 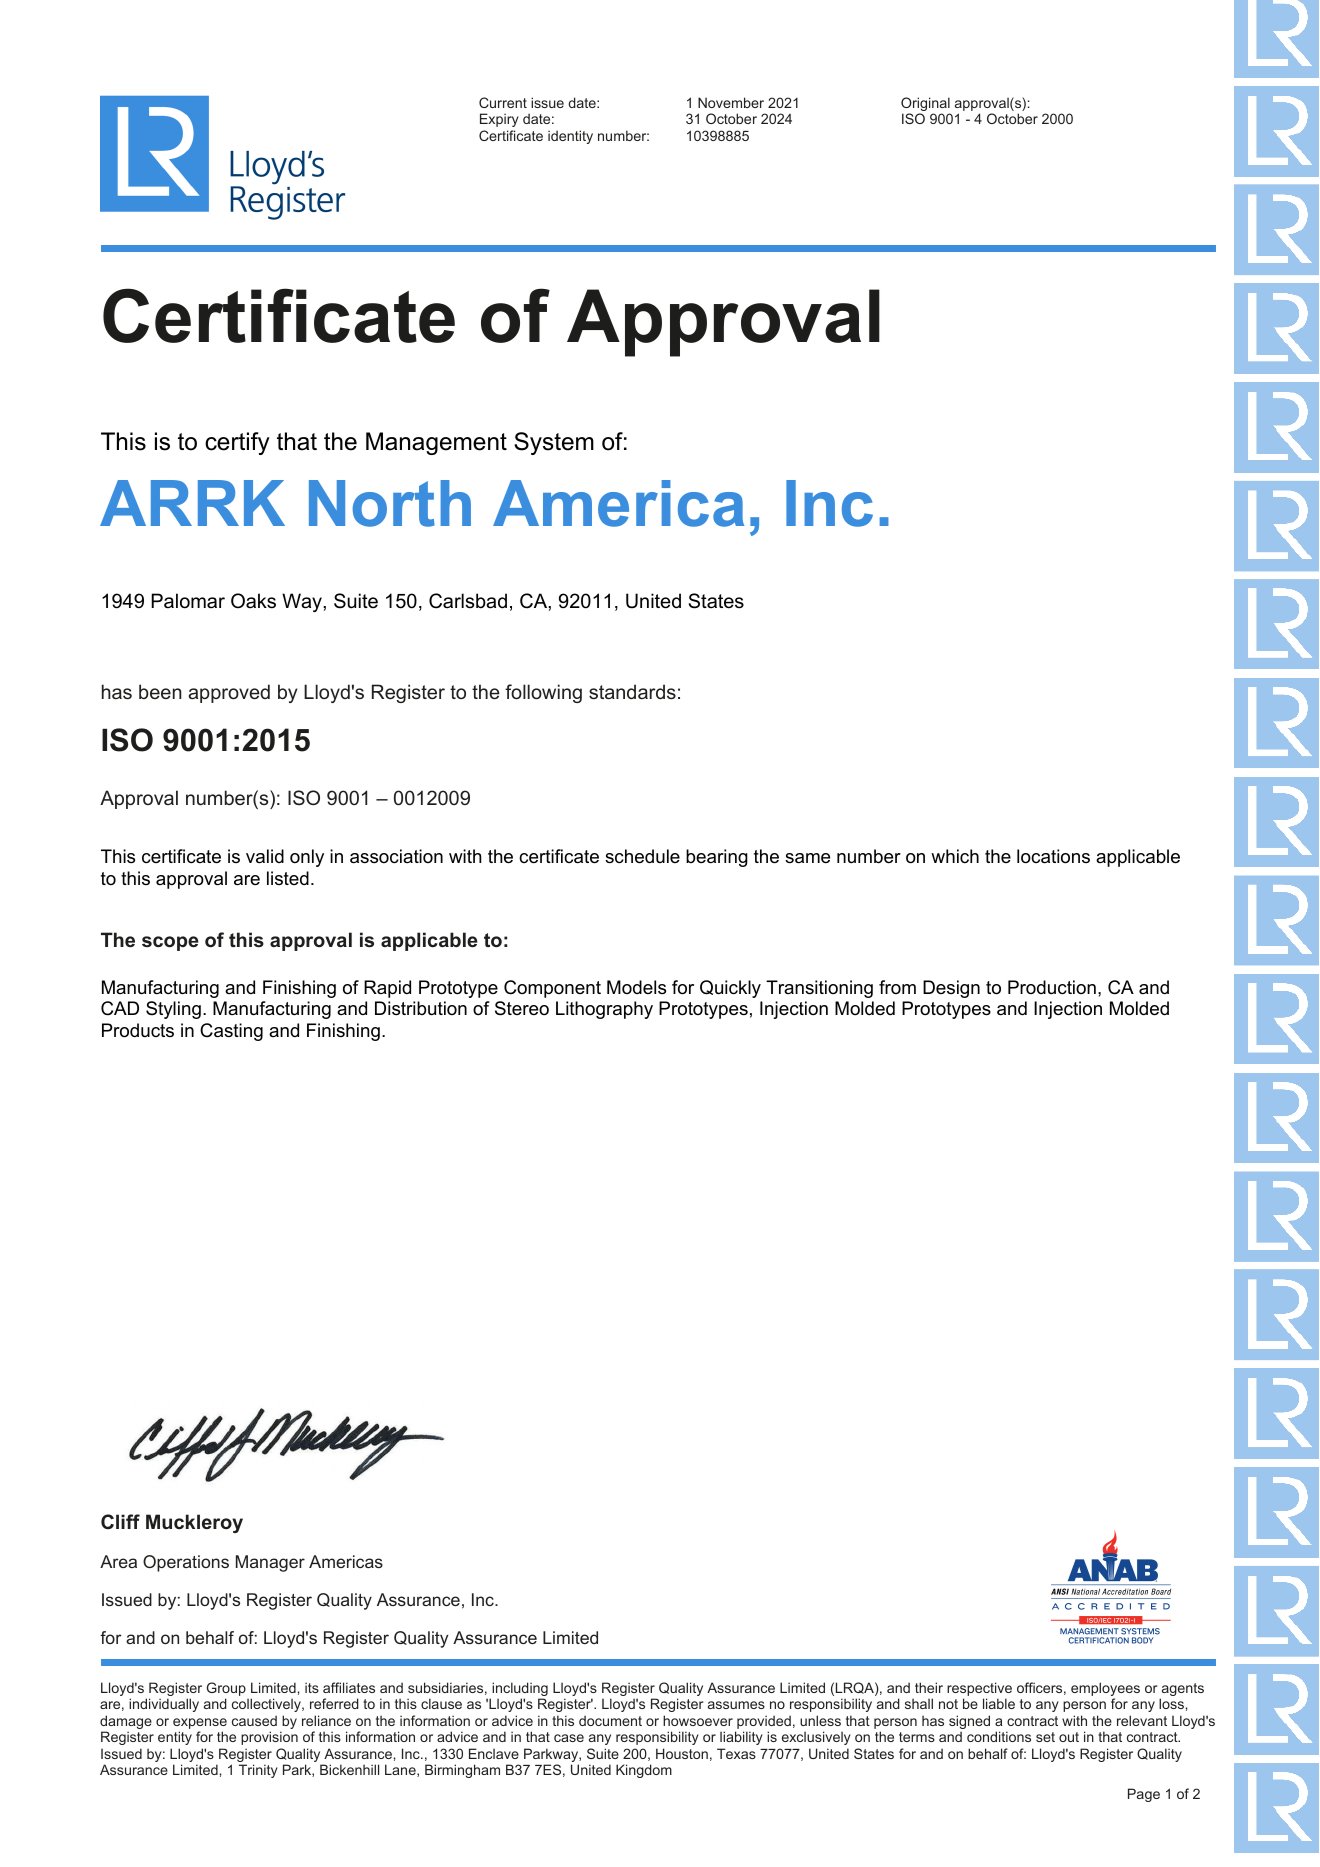 I want to click on scope, so click(x=170, y=943).
